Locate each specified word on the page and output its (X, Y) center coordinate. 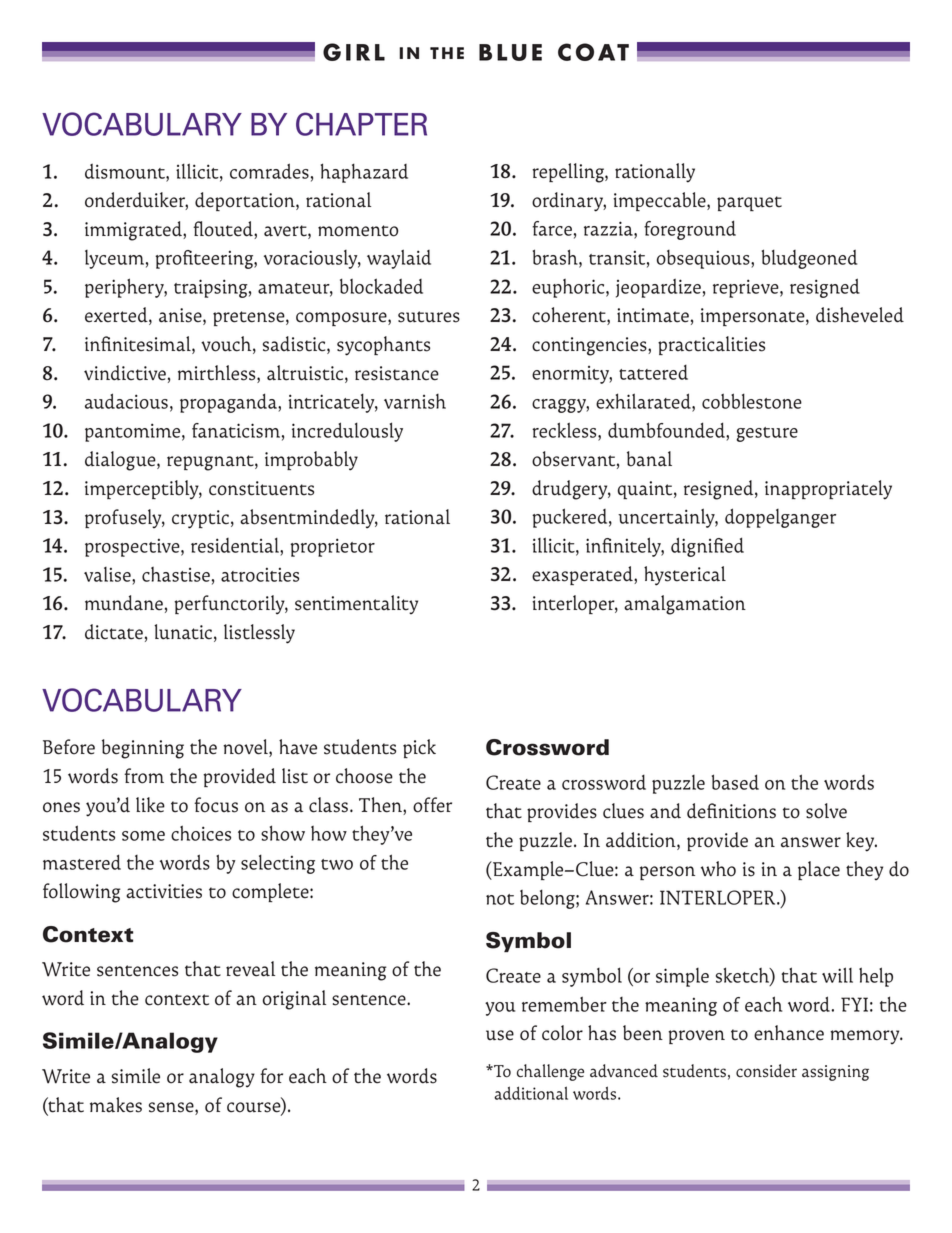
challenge (550, 1072)
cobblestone (752, 401)
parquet (749, 204)
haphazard (364, 173)
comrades (269, 171)
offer (432, 805)
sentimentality (356, 604)
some (143, 836)
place (819, 870)
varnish (415, 401)
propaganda (229, 403)
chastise (176, 574)
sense (172, 1107)
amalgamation (685, 605)
